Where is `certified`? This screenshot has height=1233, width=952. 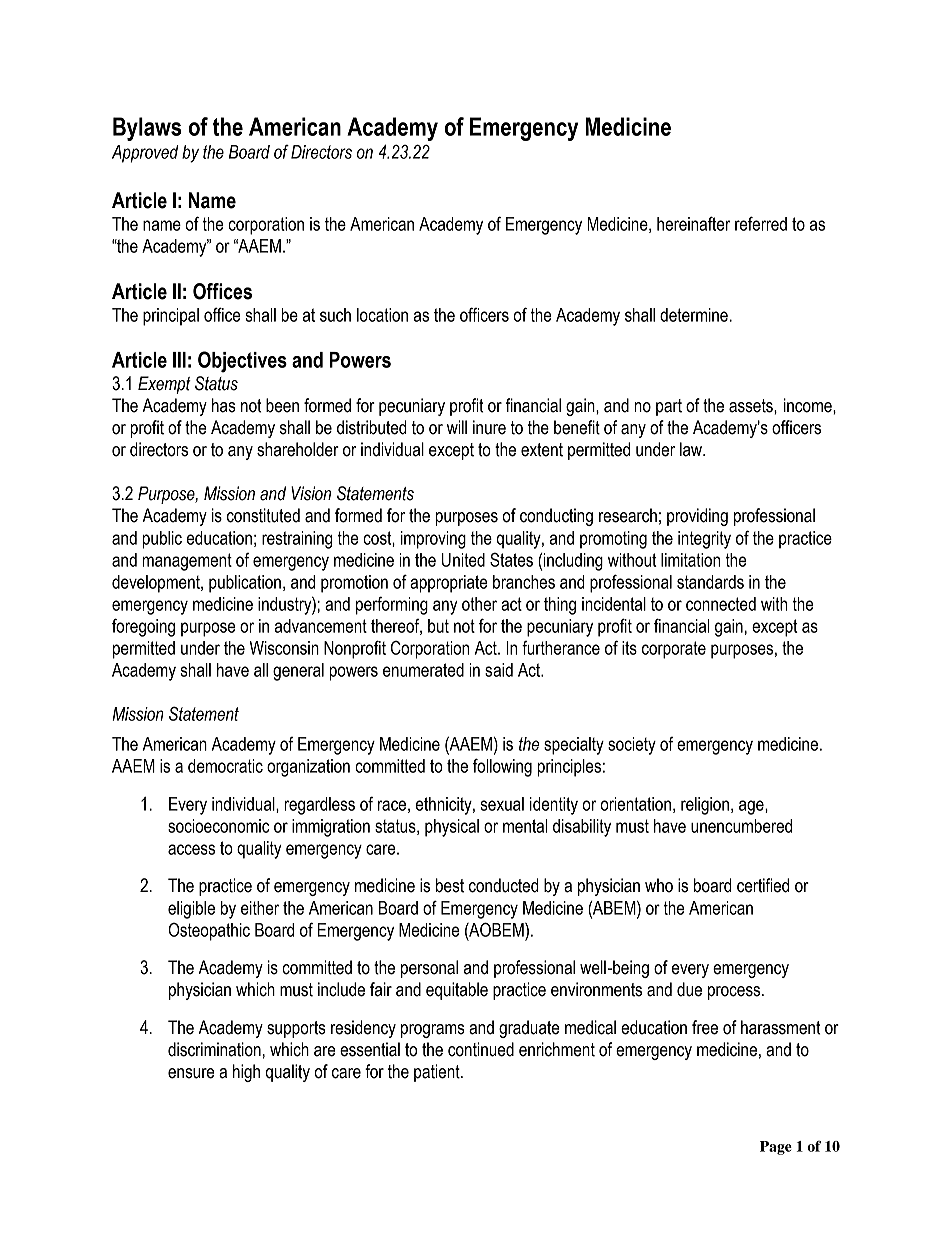
certified is located at coordinates (763, 885).
